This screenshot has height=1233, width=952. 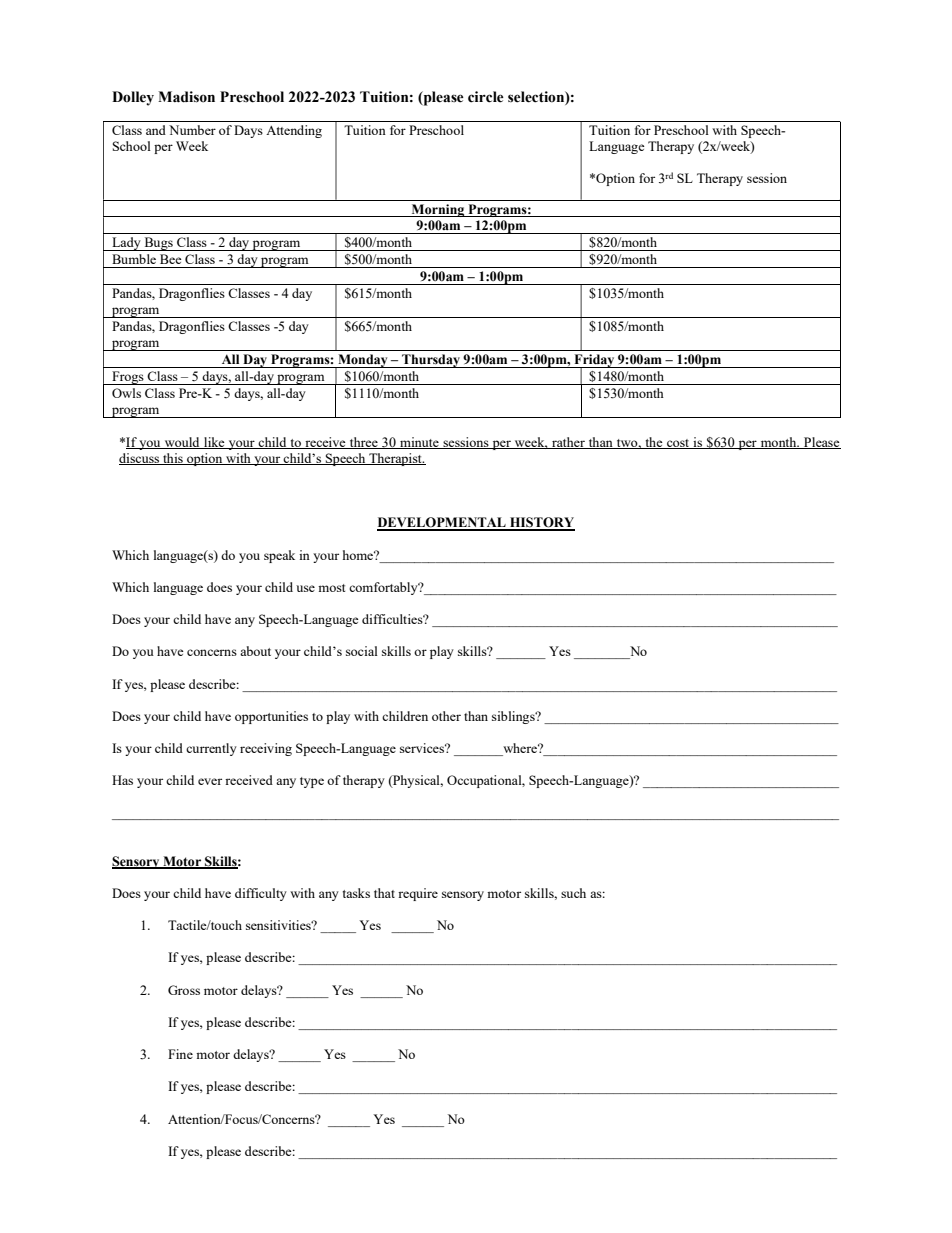 What do you see at coordinates (180, 1054) in the screenshot?
I see `Fine` at bounding box center [180, 1054].
